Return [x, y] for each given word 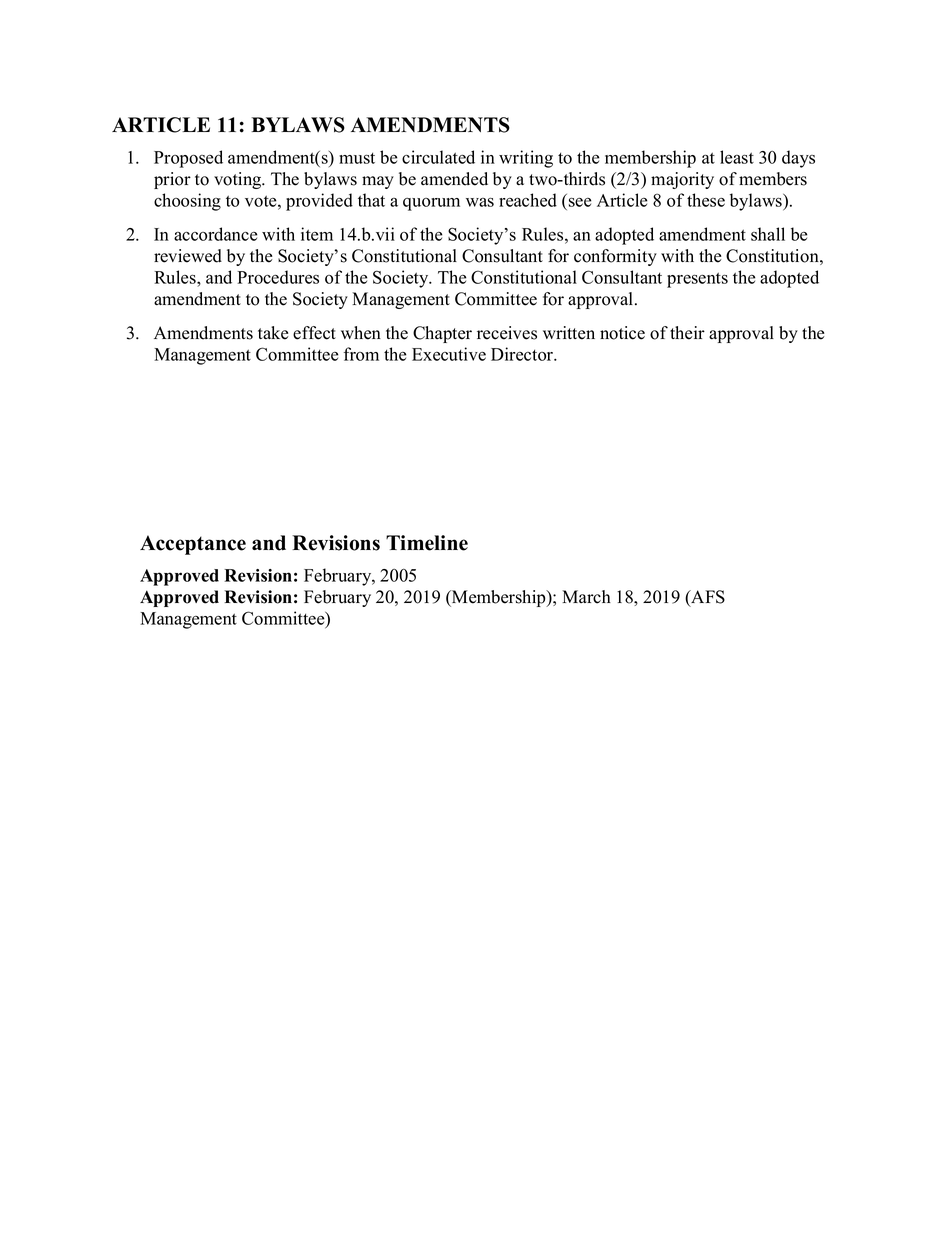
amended [454, 179]
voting [239, 180]
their [687, 333]
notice [622, 333]
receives [507, 333]
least [737, 157]
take [273, 333]
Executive [449, 354]
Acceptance [193, 545]
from [361, 354]
